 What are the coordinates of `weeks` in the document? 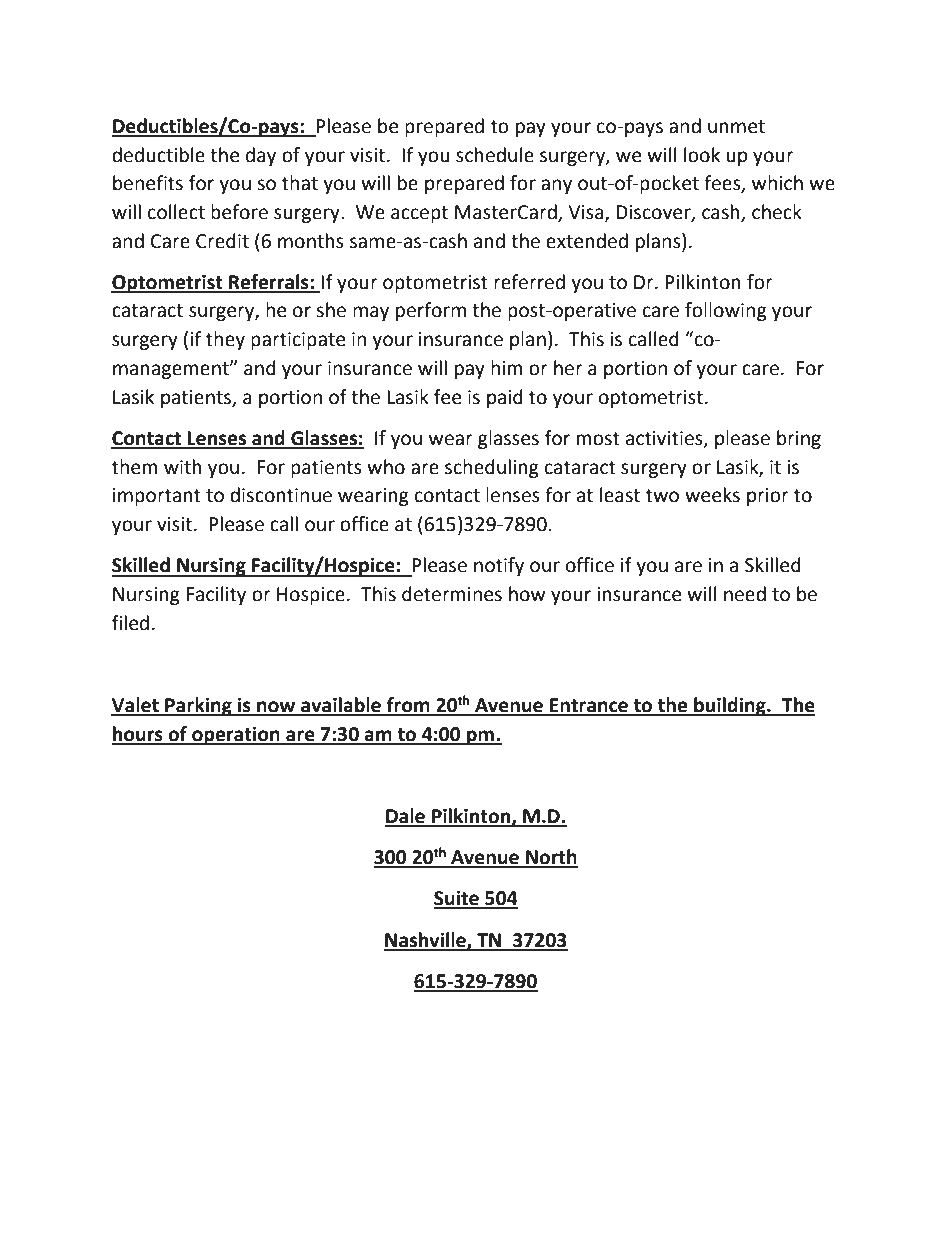 It's located at (712, 495).
